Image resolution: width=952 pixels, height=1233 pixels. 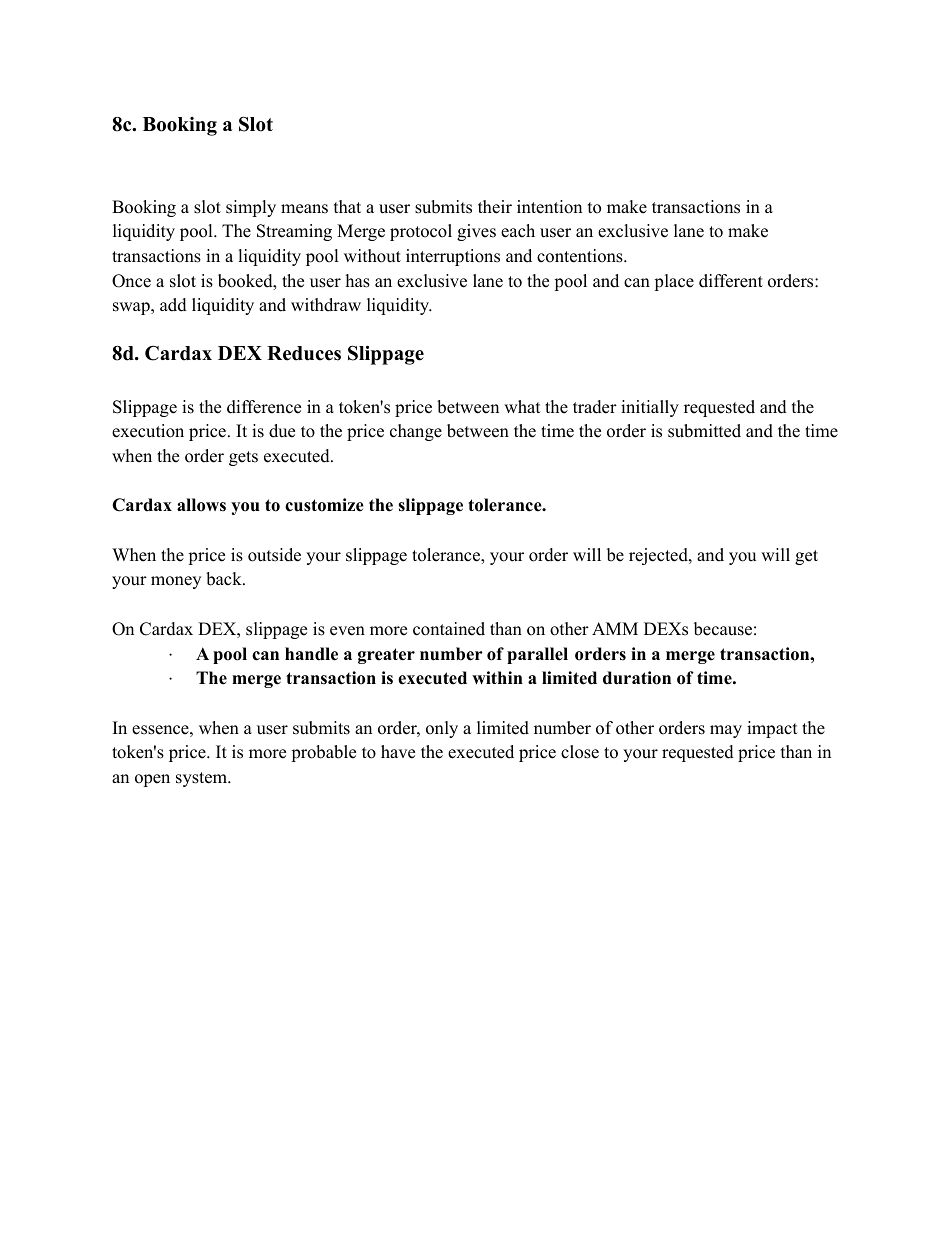 What do you see at coordinates (476, 232) in the document?
I see `gives` at bounding box center [476, 232].
